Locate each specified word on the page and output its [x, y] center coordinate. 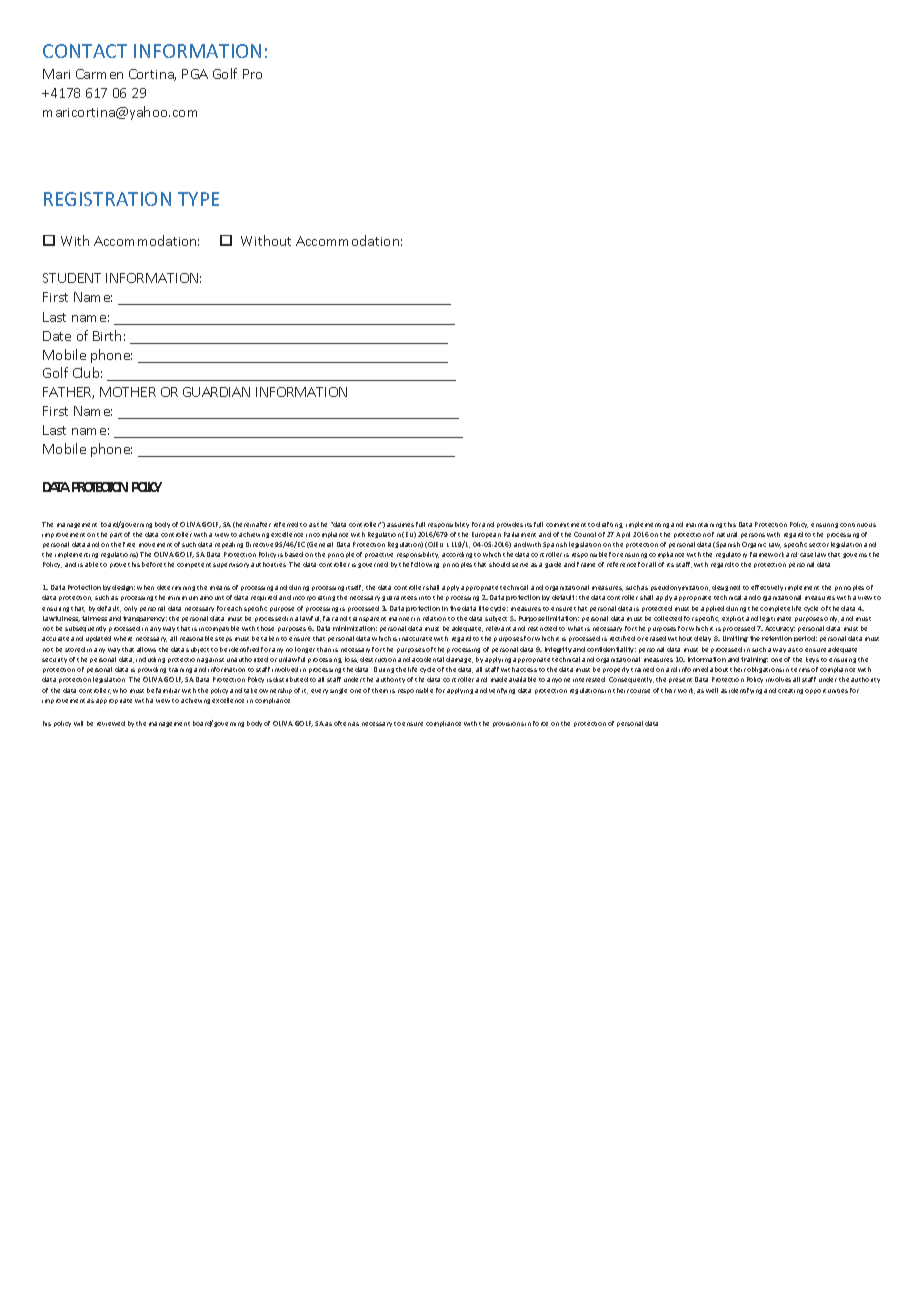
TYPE [198, 199]
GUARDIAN [216, 392]
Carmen [99, 74]
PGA [195, 74]
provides [510, 525]
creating [790, 691]
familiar [168, 690]
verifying [502, 691]
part [116, 535]
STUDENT [72, 278]
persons [753, 535]
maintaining [704, 525]
